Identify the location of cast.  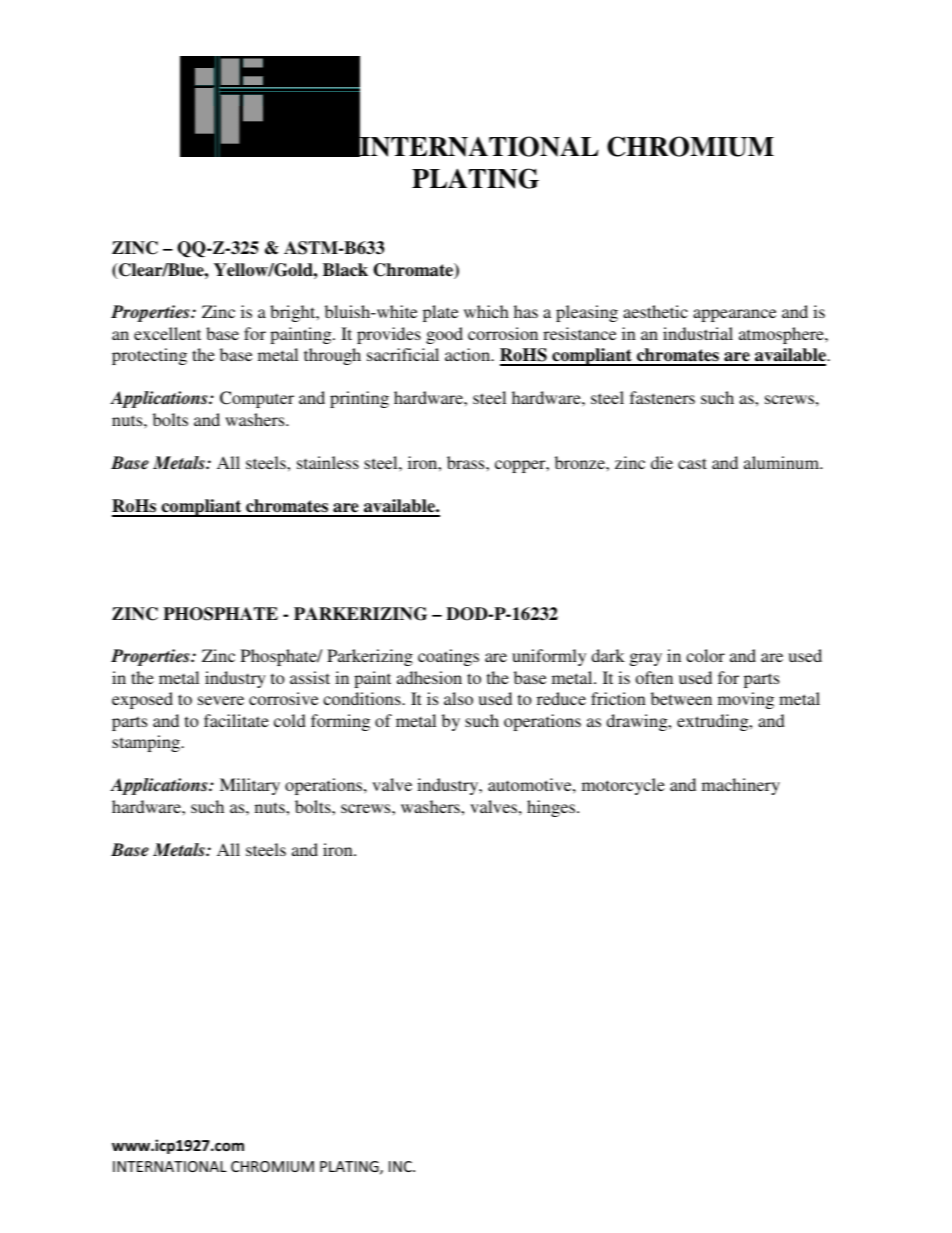
(692, 463).
